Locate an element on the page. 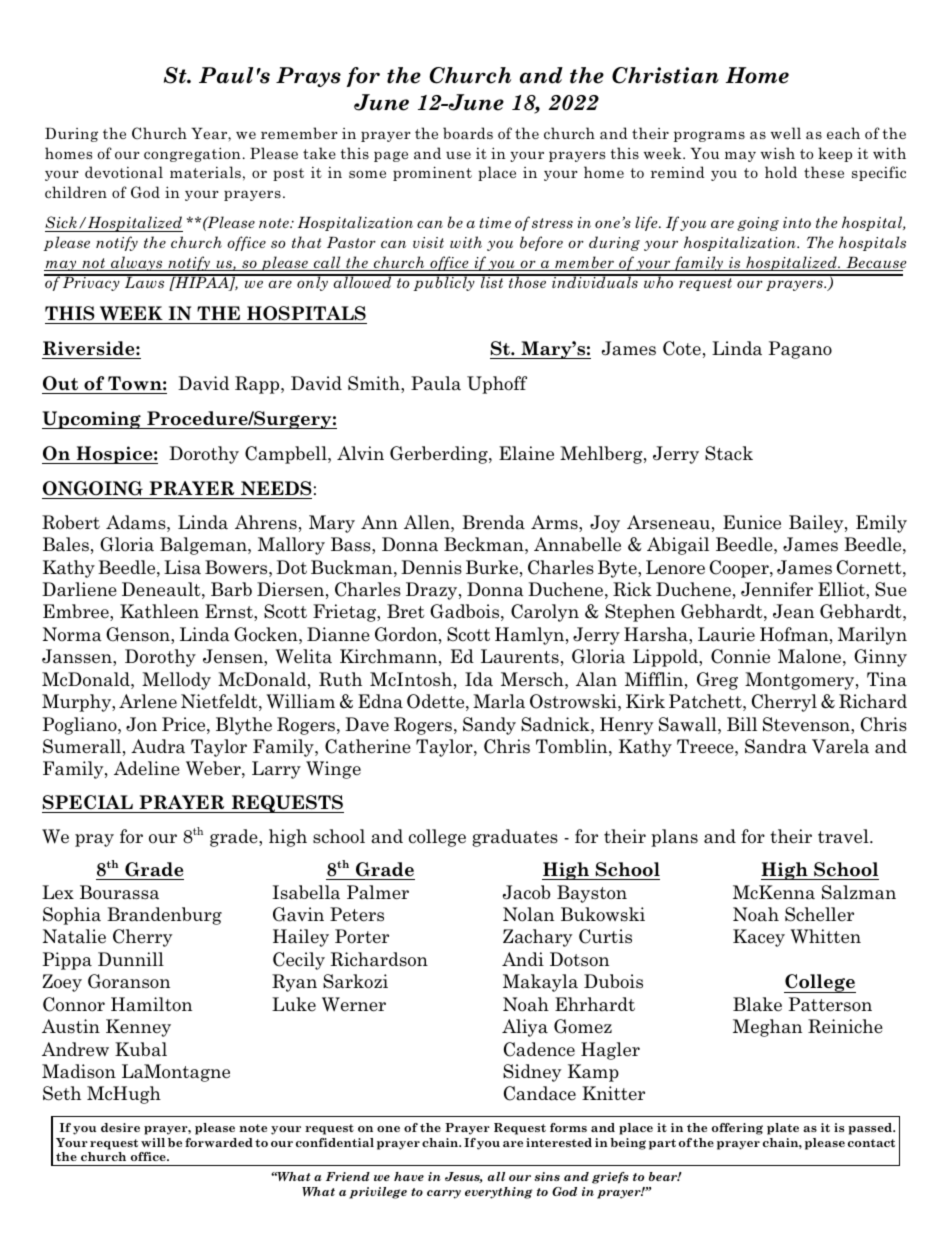  devotional is located at coordinates (124, 172).
